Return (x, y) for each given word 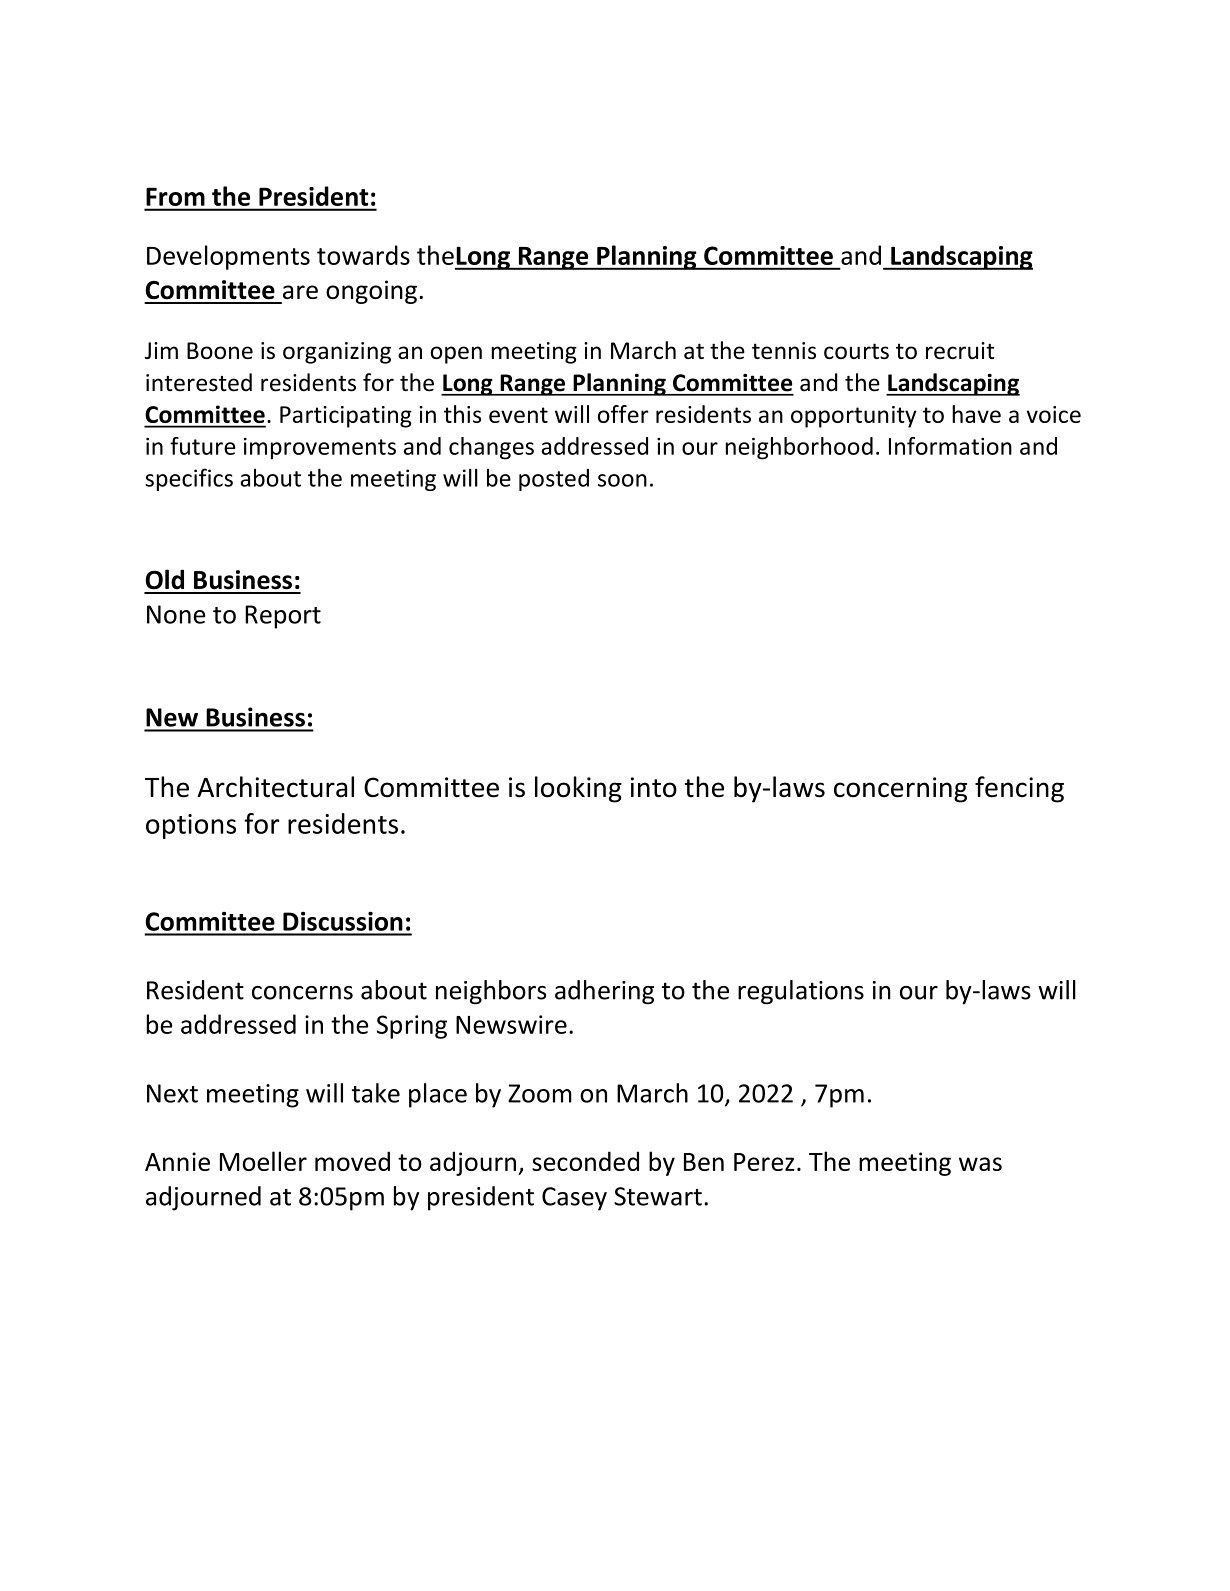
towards (363, 255)
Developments (228, 257)
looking (578, 789)
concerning (900, 790)
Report (283, 617)
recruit (960, 350)
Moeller (263, 1161)
